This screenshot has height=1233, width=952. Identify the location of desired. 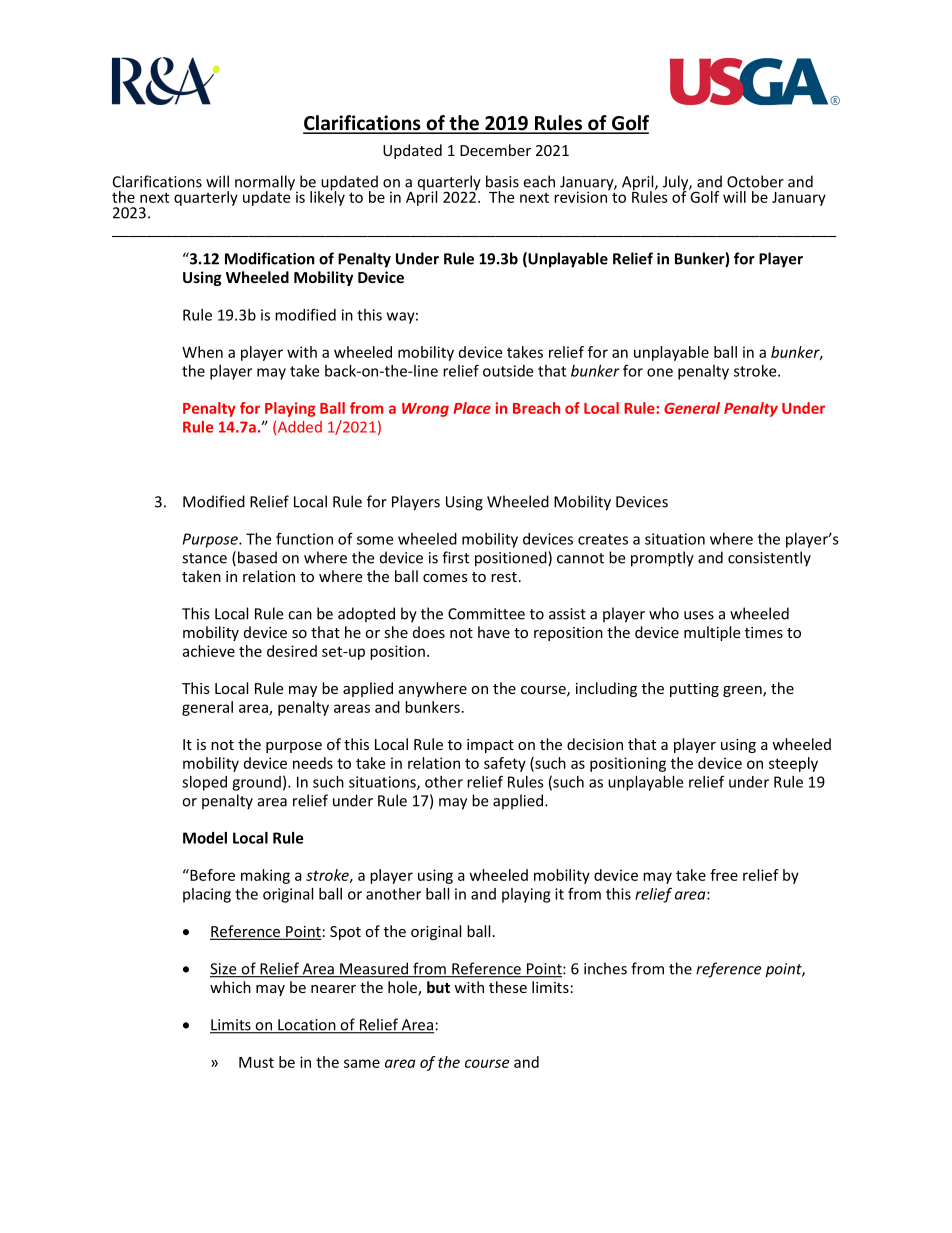
(292, 651).
